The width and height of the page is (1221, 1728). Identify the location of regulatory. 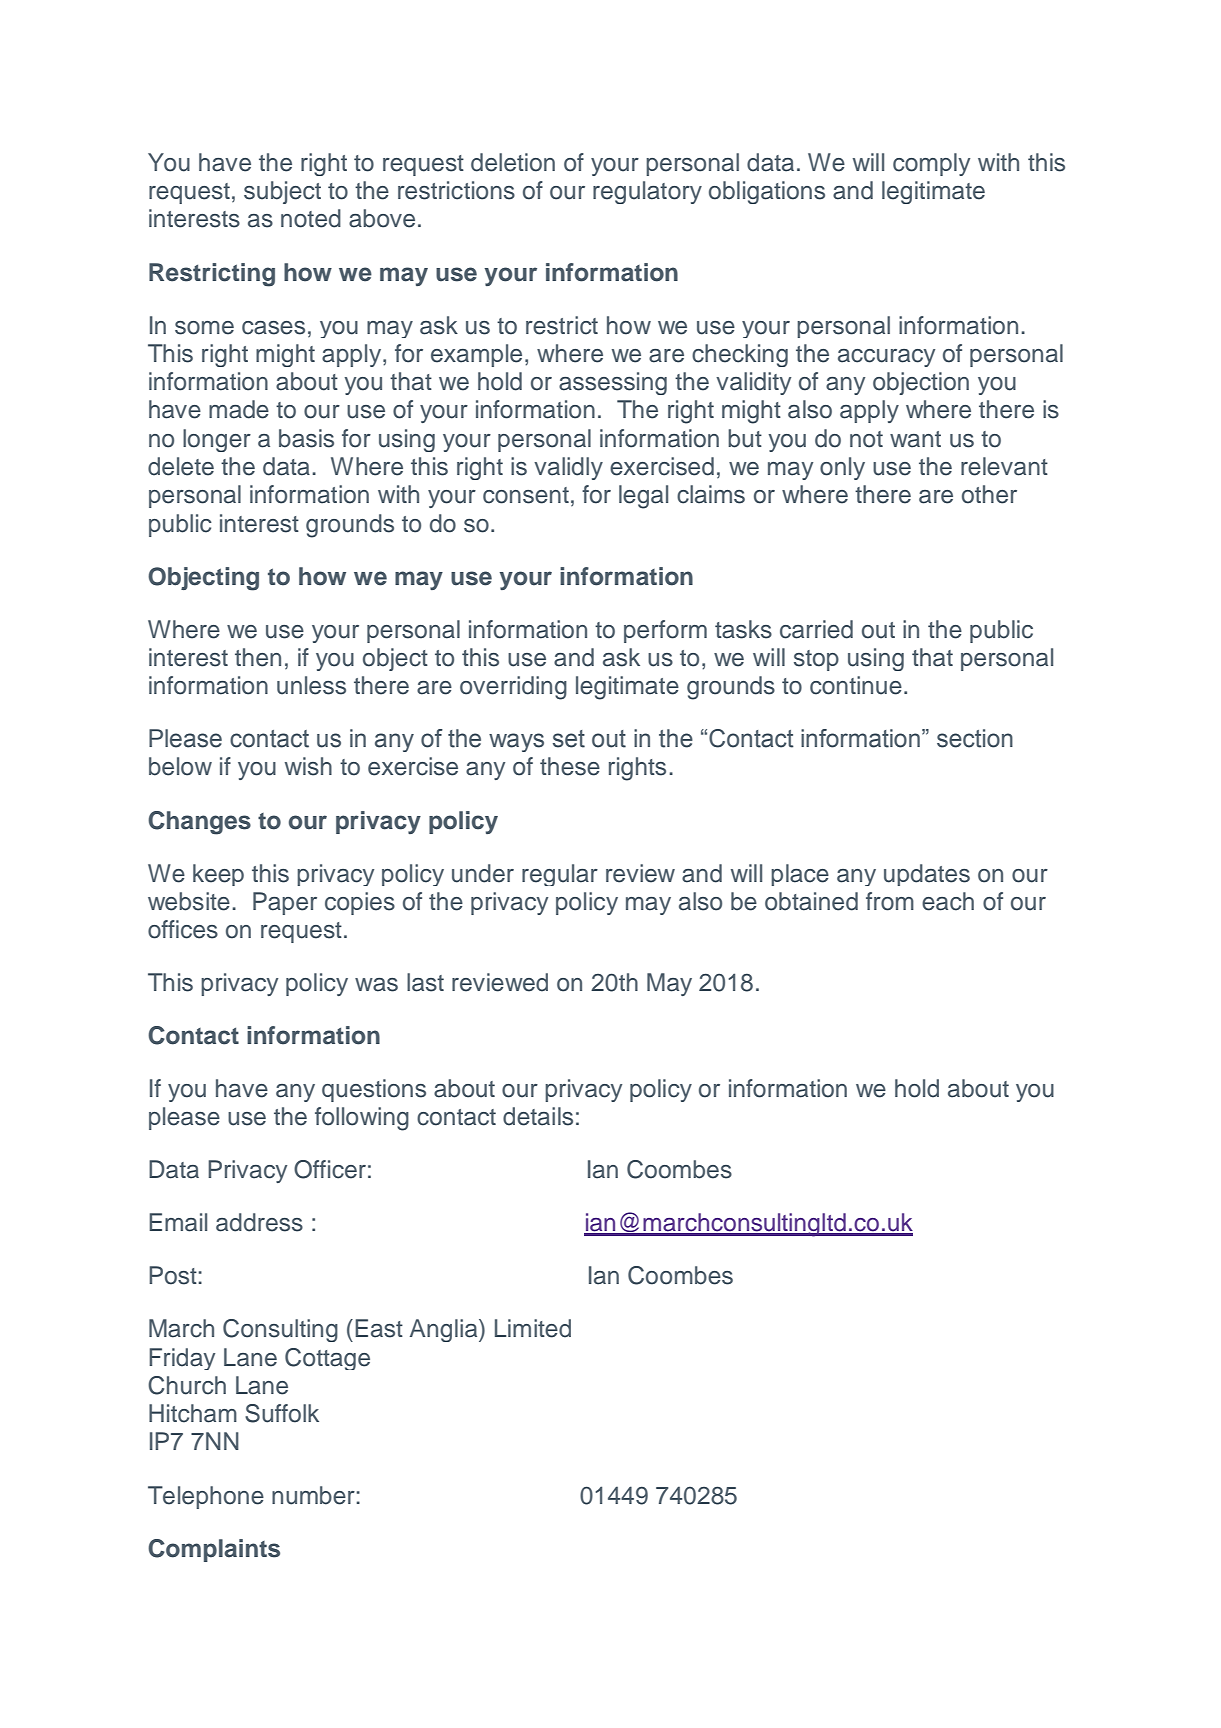
(647, 192).
